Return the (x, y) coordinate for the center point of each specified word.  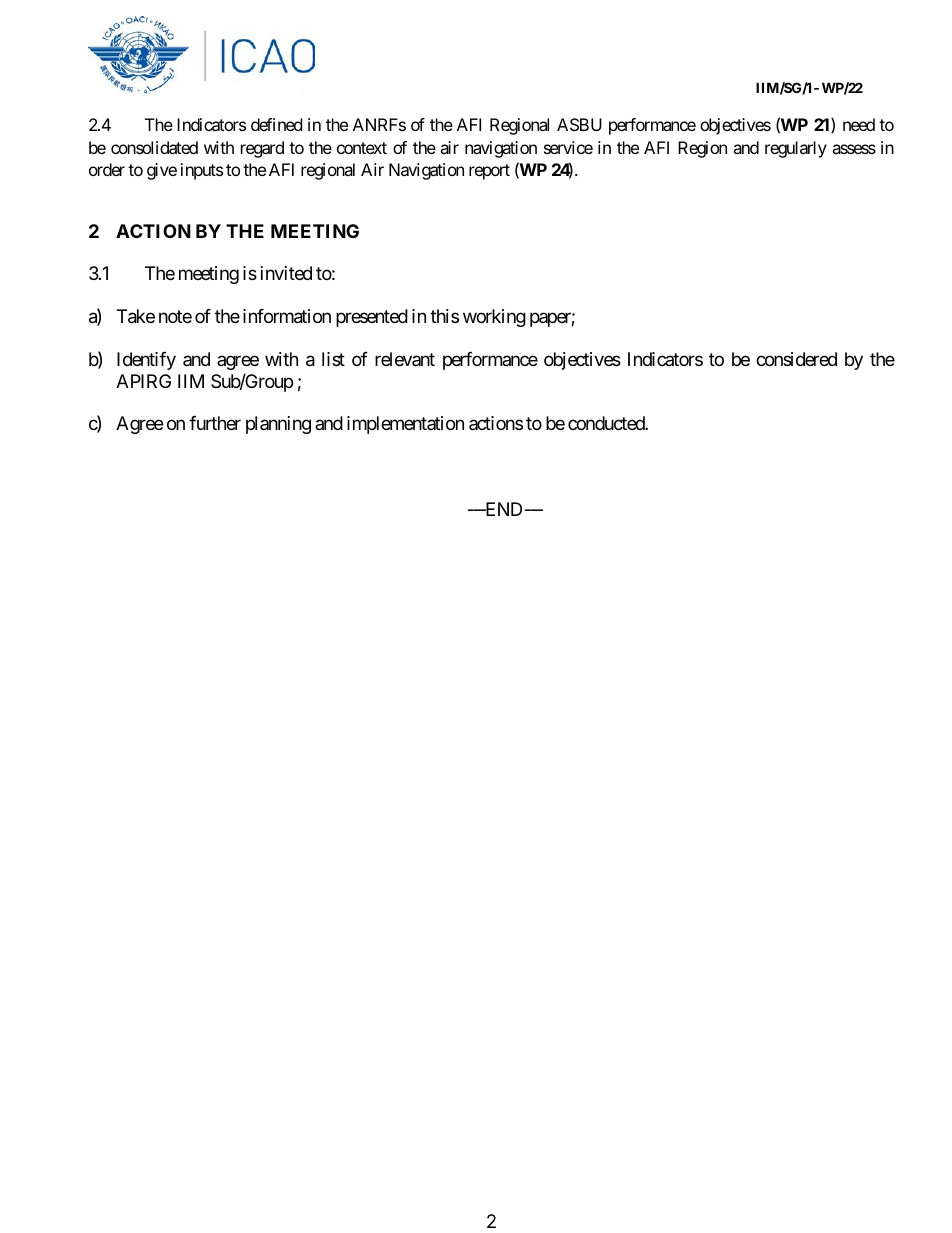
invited (286, 273)
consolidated (154, 147)
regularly (796, 149)
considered (796, 359)
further (215, 423)
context (362, 148)
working (494, 318)
